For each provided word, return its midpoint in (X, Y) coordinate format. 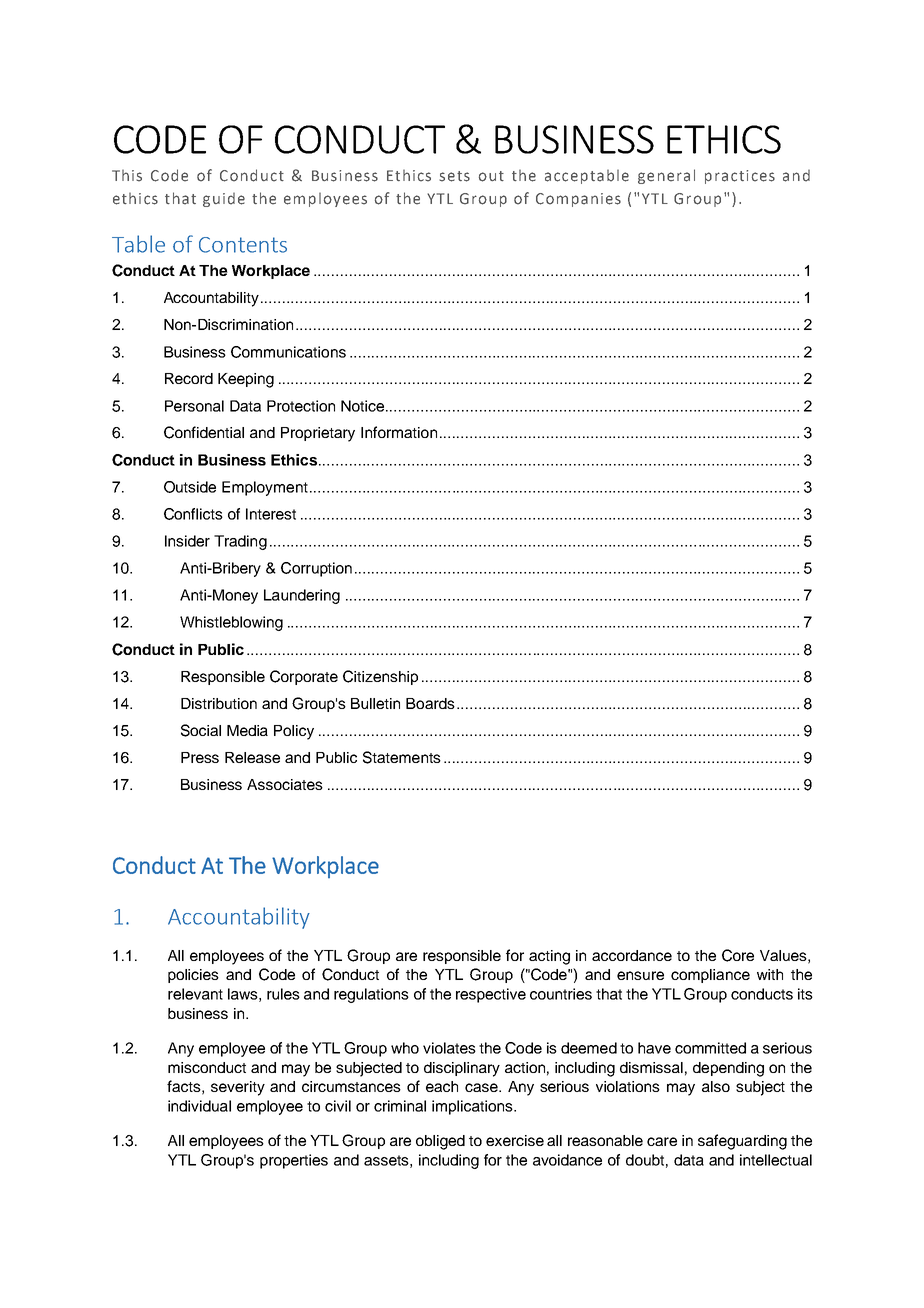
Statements (402, 757)
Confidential (204, 432)
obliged (440, 1142)
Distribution (219, 703)
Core (738, 955)
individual (199, 1106)
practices (740, 177)
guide (224, 200)
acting (549, 957)
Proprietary (318, 434)
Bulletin (375, 703)
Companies (578, 200)
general (666, 176)
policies (193, 976)
